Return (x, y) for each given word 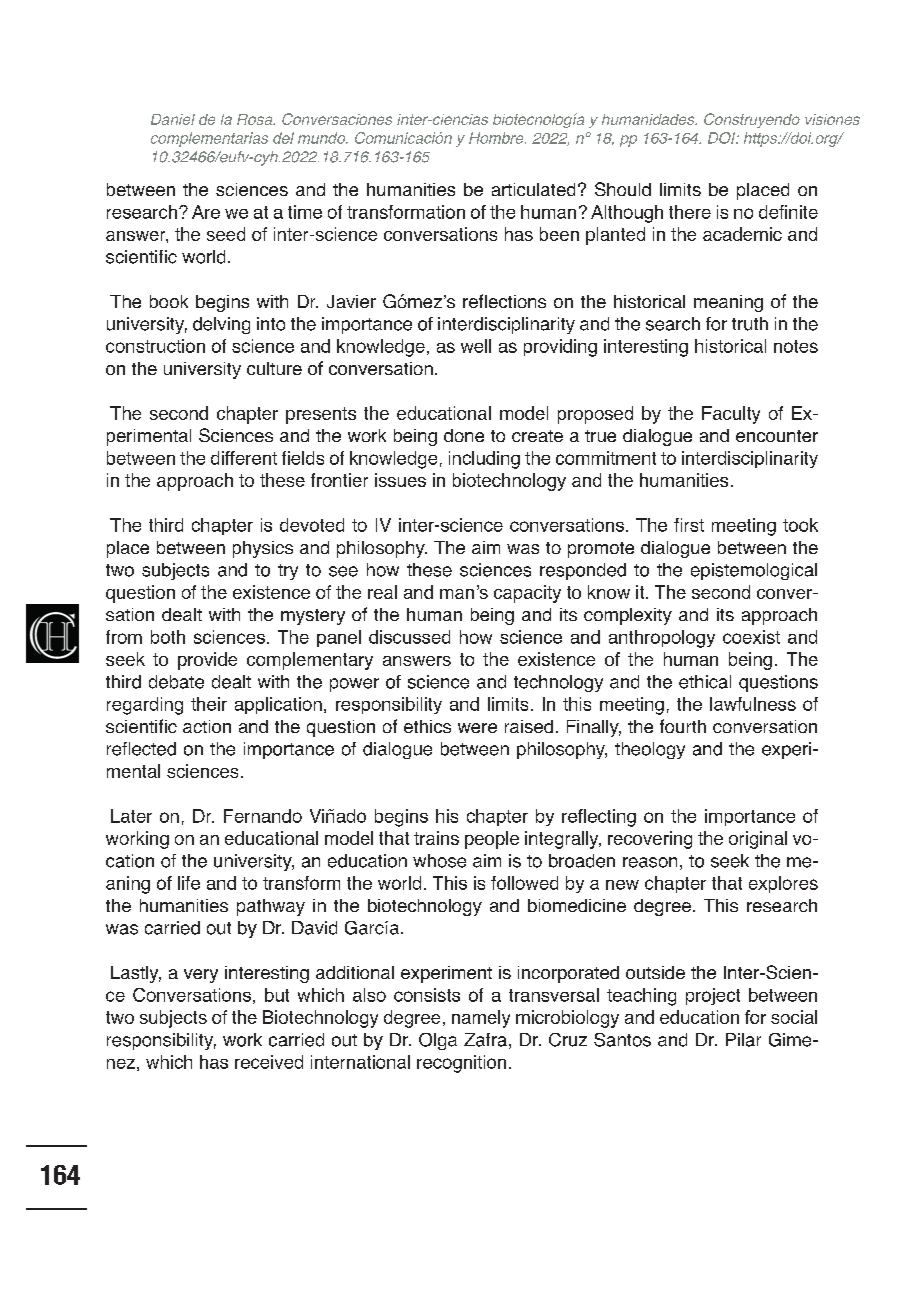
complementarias (209, 139)
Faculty (731, 415)
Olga (438, 1041)
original (758, 840)
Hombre (497, 138)
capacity (527, 594)
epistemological (754, 571)
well (476, 346)
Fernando (263, 816)
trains (436, 838)
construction (155, 346)
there (690, 212)
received (269, 1062)
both (168, 637)
